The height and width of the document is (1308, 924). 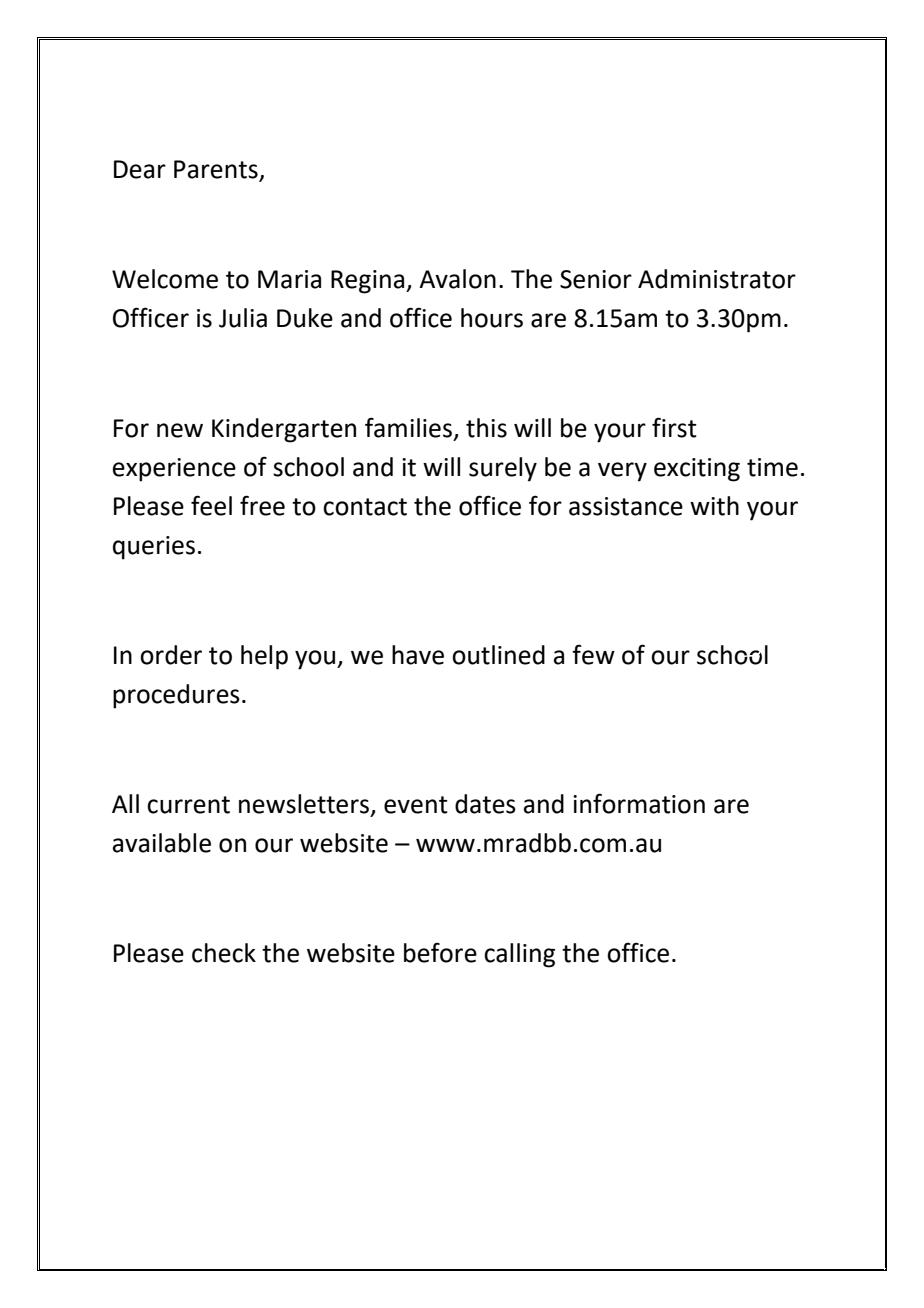 I want to click on contact, so click(x=365, y=507).
